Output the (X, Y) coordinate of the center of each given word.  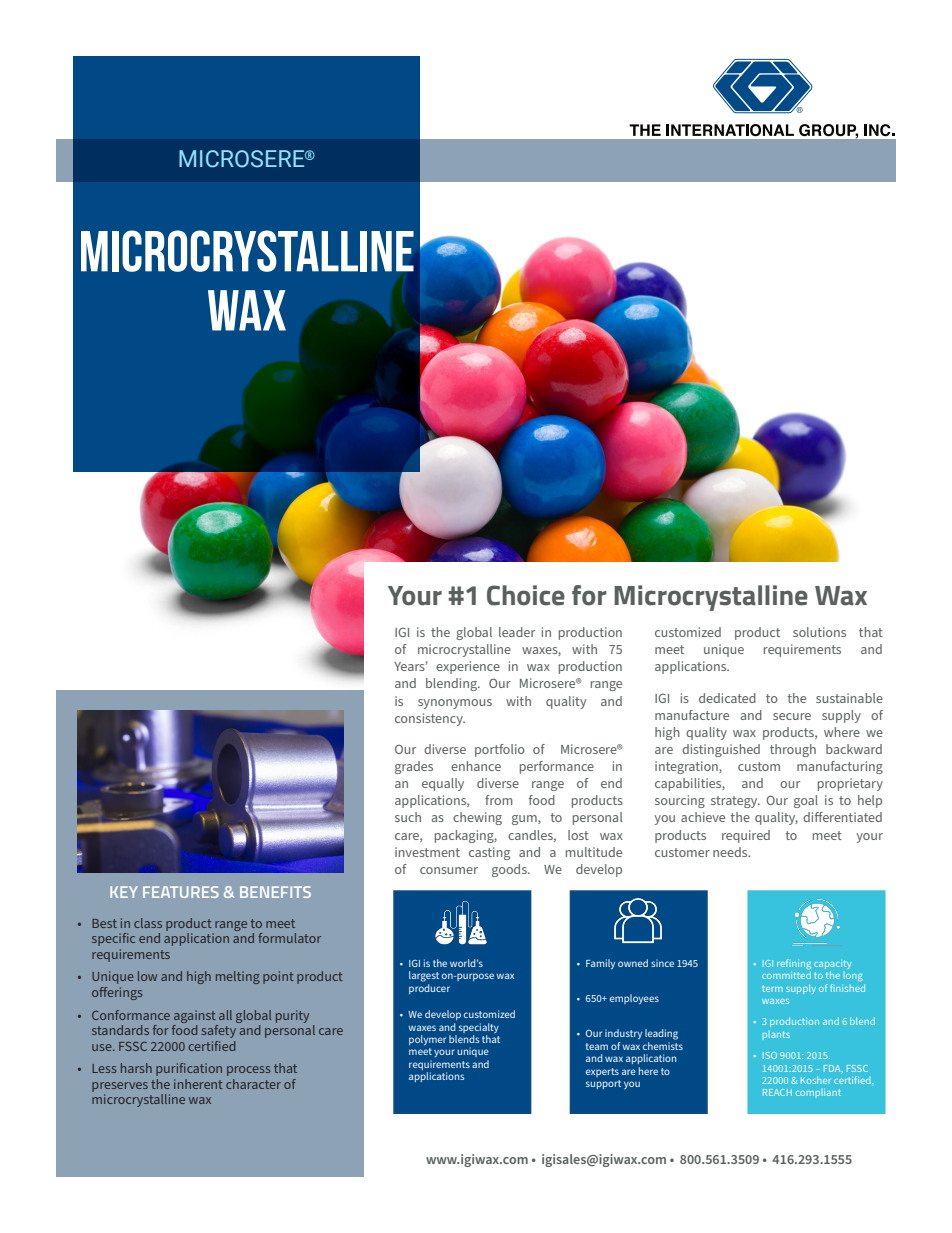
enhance (476, 766)
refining (794, 965)
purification (189, 1069)
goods (510, 870)
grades (414, 767)
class (148, 923)
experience (468, 667)
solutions (819, 632)
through (793, 750)
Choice (526, 595)
